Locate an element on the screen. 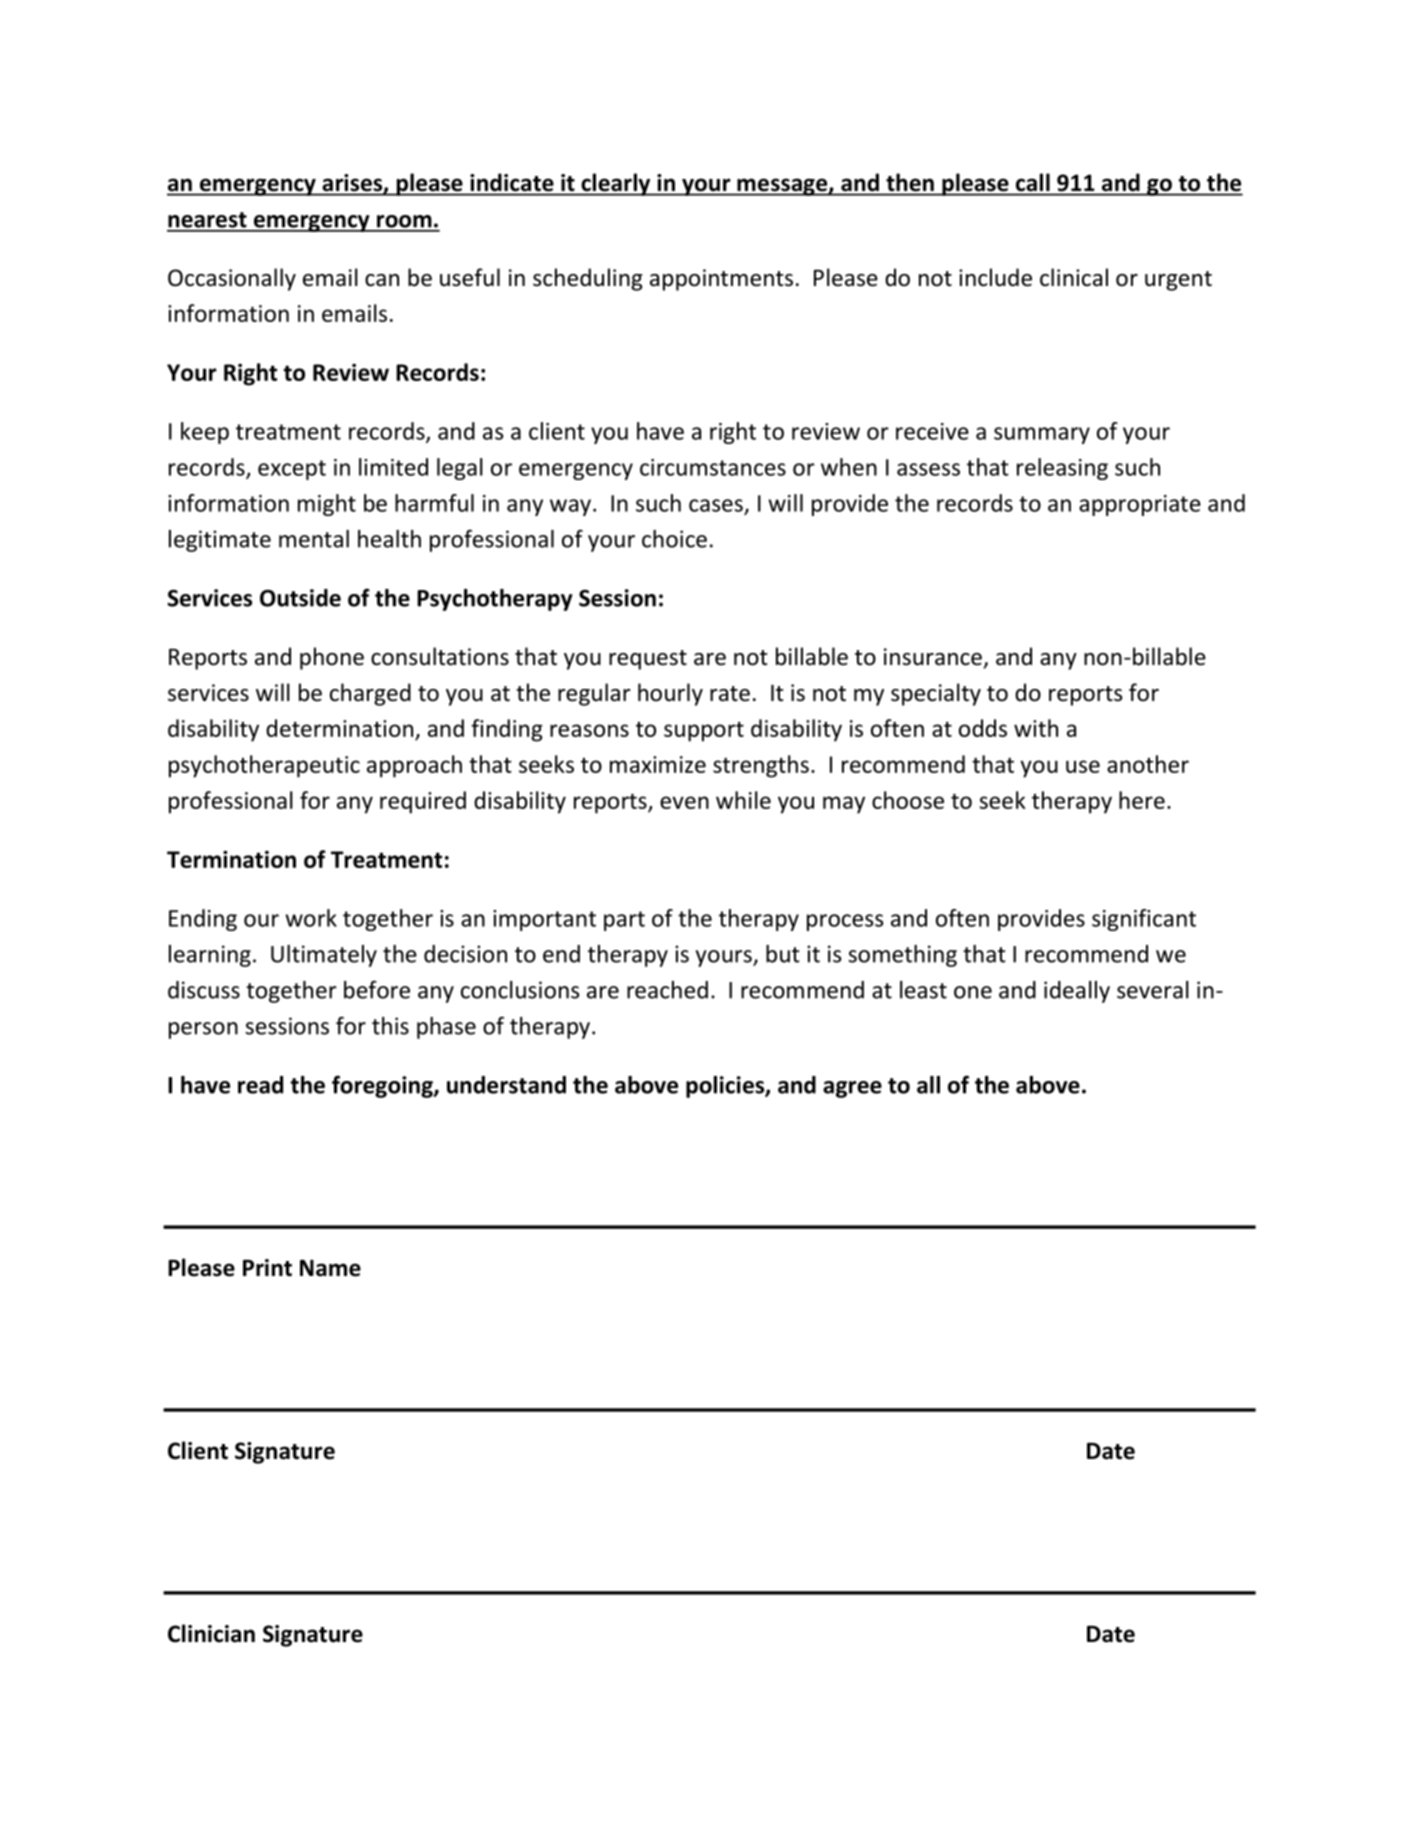  part is located at coordinates (624, 921).
